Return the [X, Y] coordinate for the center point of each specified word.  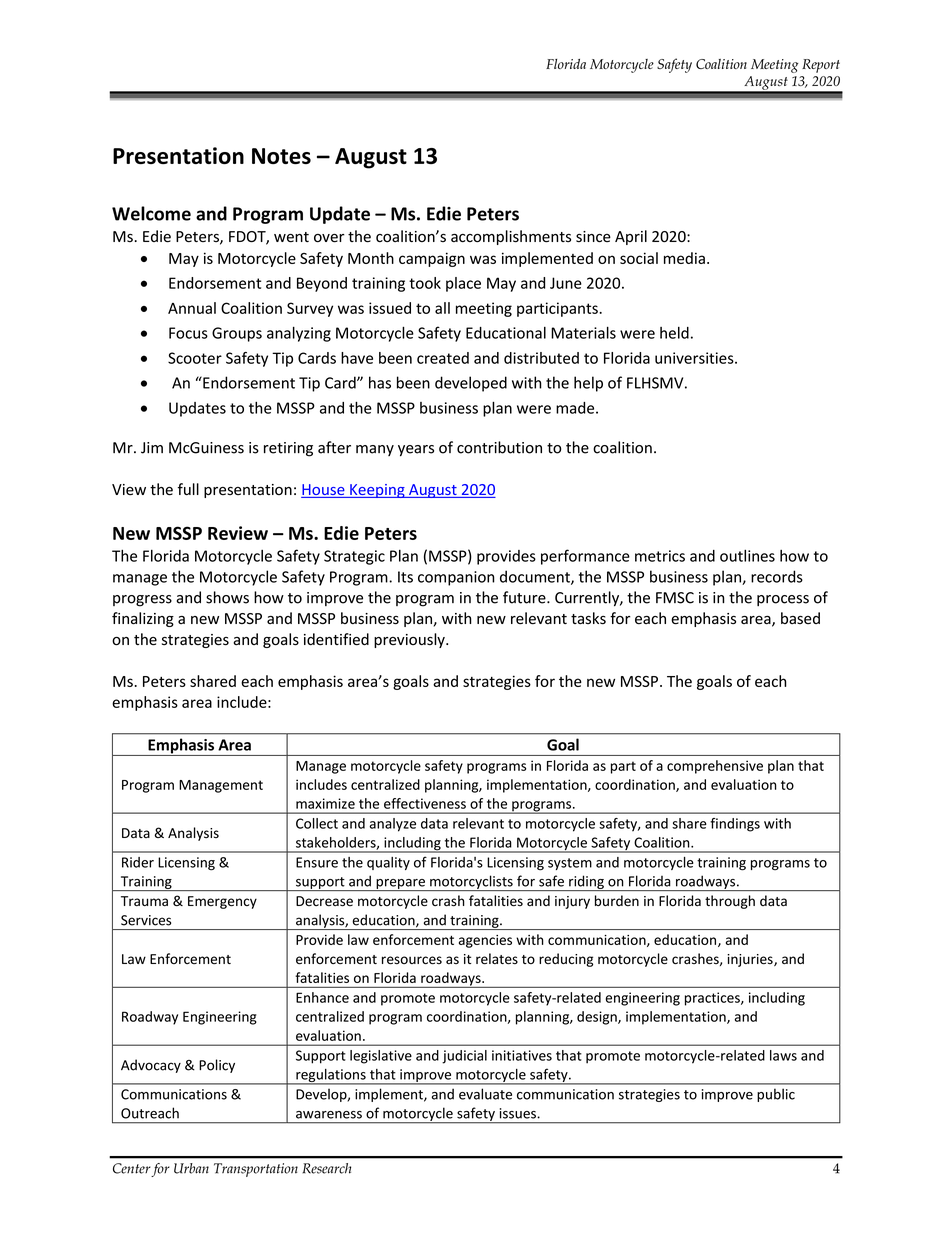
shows [227, 597]
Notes [281, 156]
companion [456, 578]
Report [821, 66]
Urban [191, 1168]
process [783, 600]
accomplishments [511, 237]
